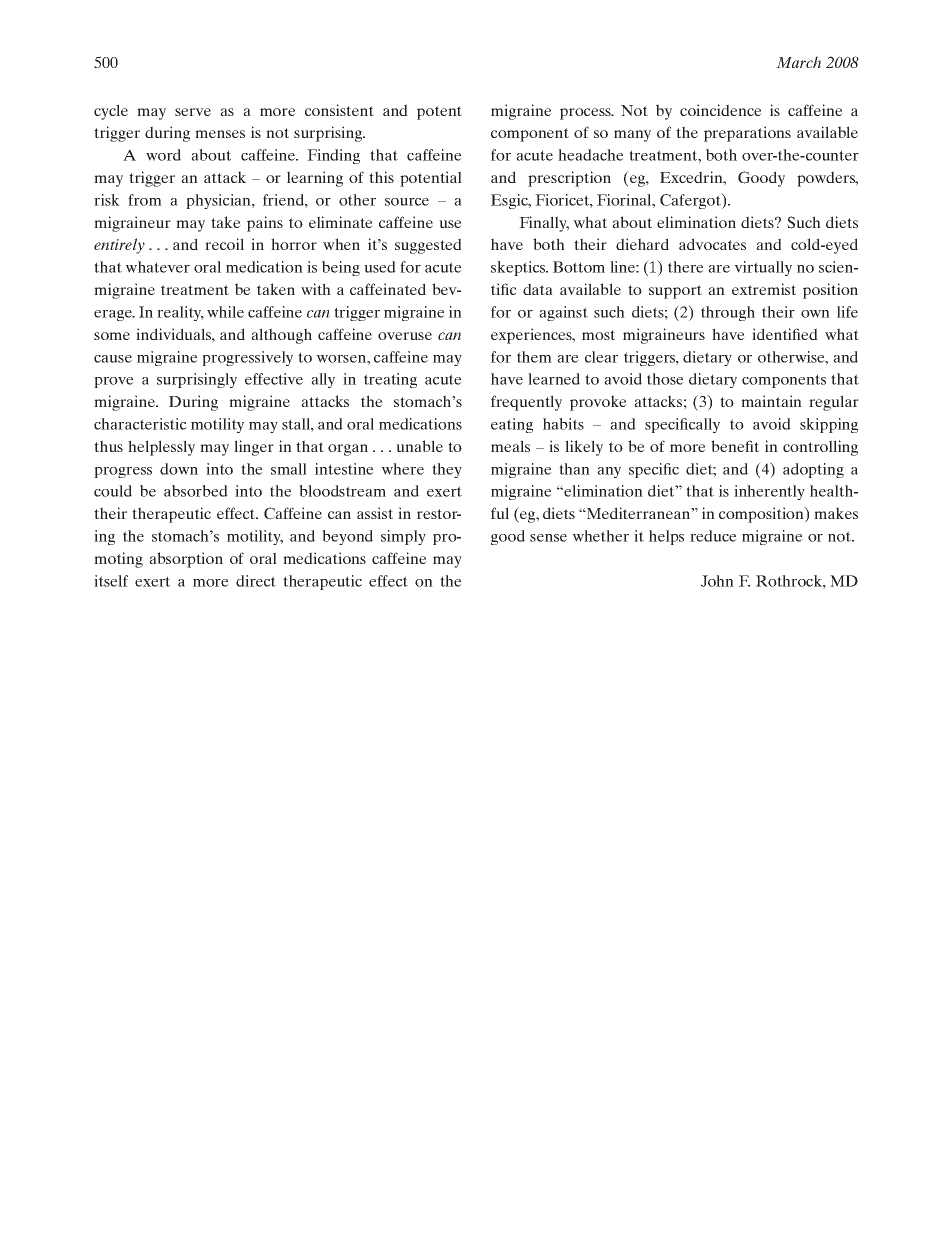  What do you see at coordinates (728, 313) in the screenshot?
I see `through` at bounding box center [728, 313].
